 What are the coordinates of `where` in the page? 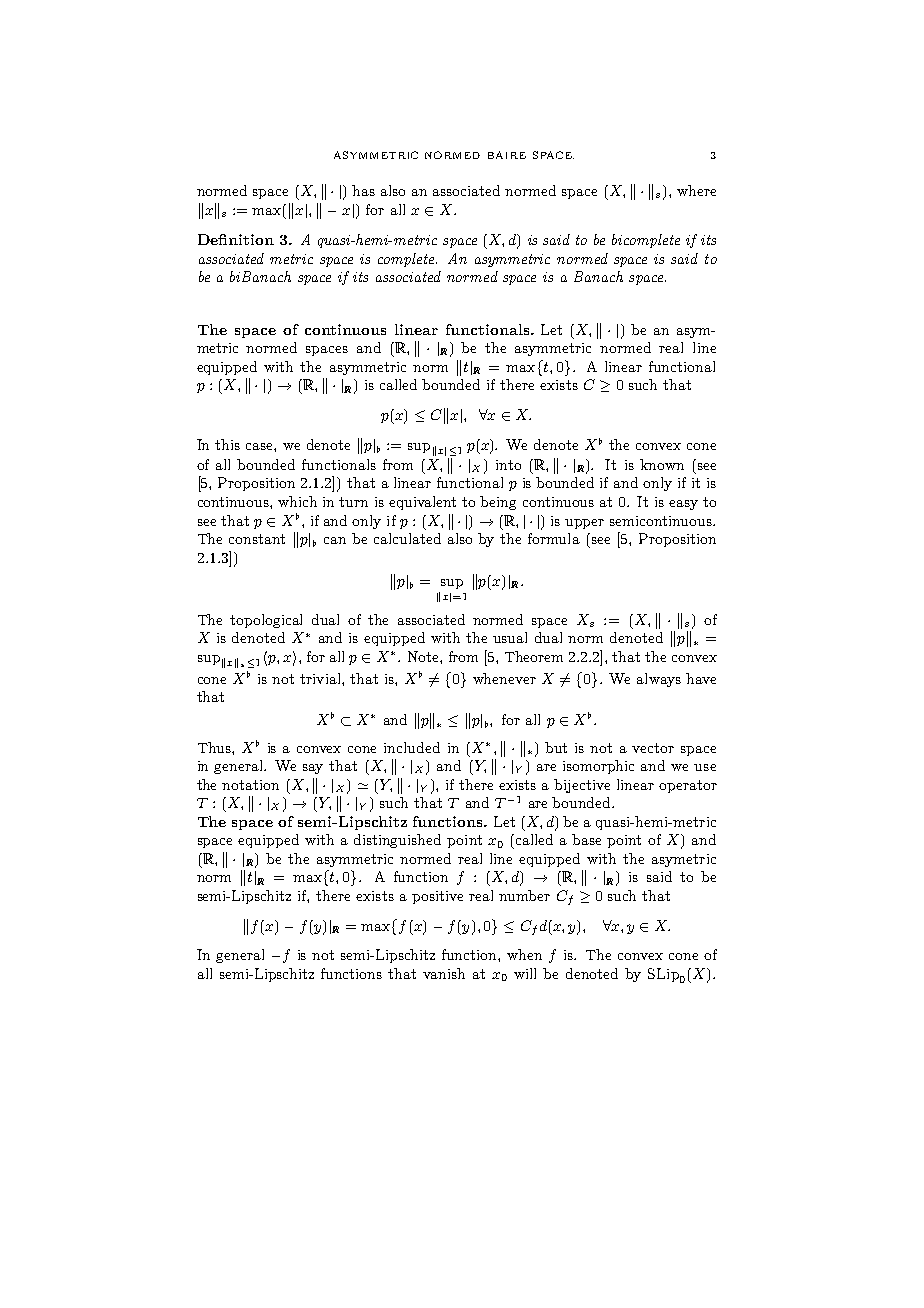 It's located at (696, 190).
